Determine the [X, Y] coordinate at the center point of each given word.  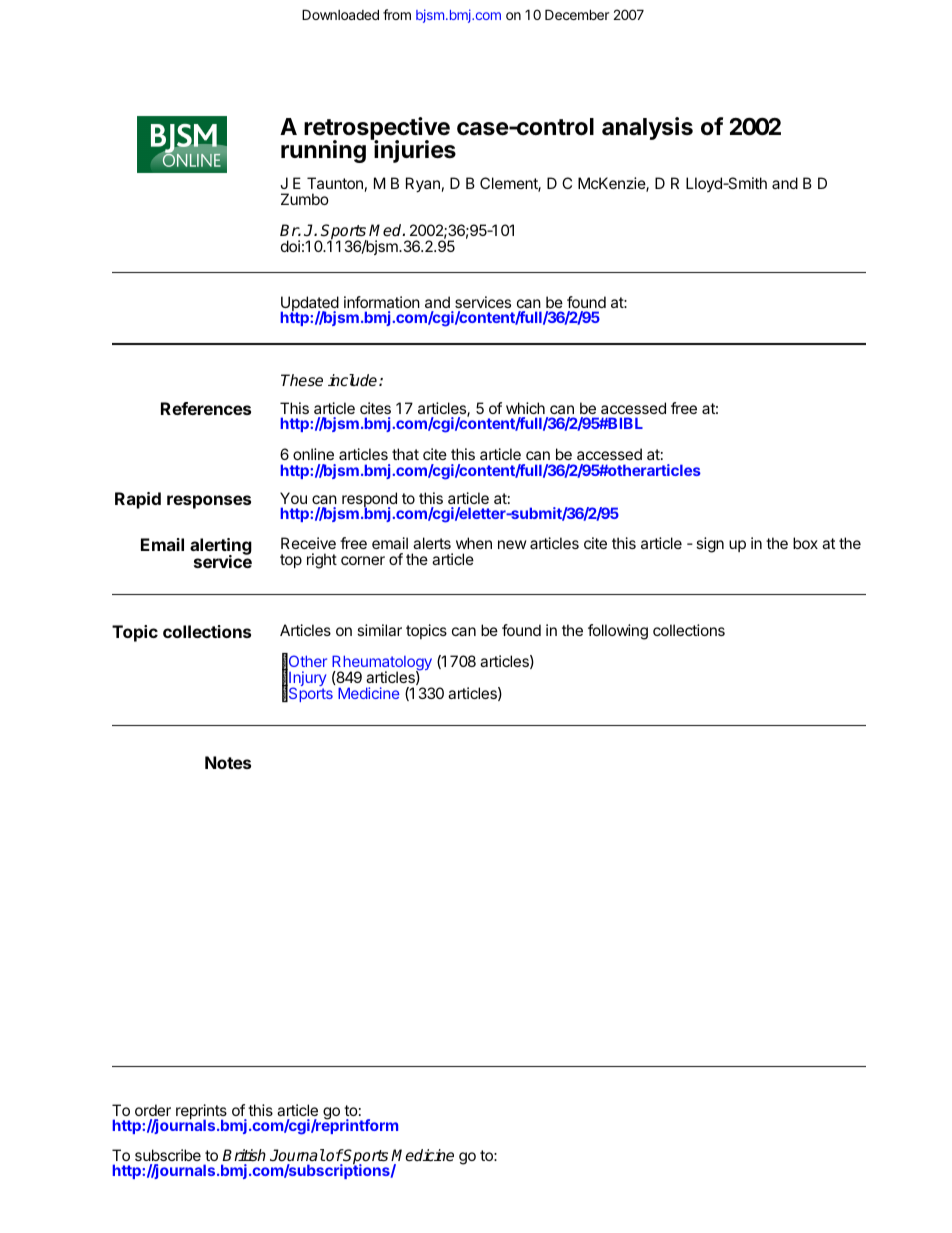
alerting [221, 547]
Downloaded [340, 14]
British [244, 1155]
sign [710, 545]
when [474, 543]
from [397, 14]
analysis [647, 128]
